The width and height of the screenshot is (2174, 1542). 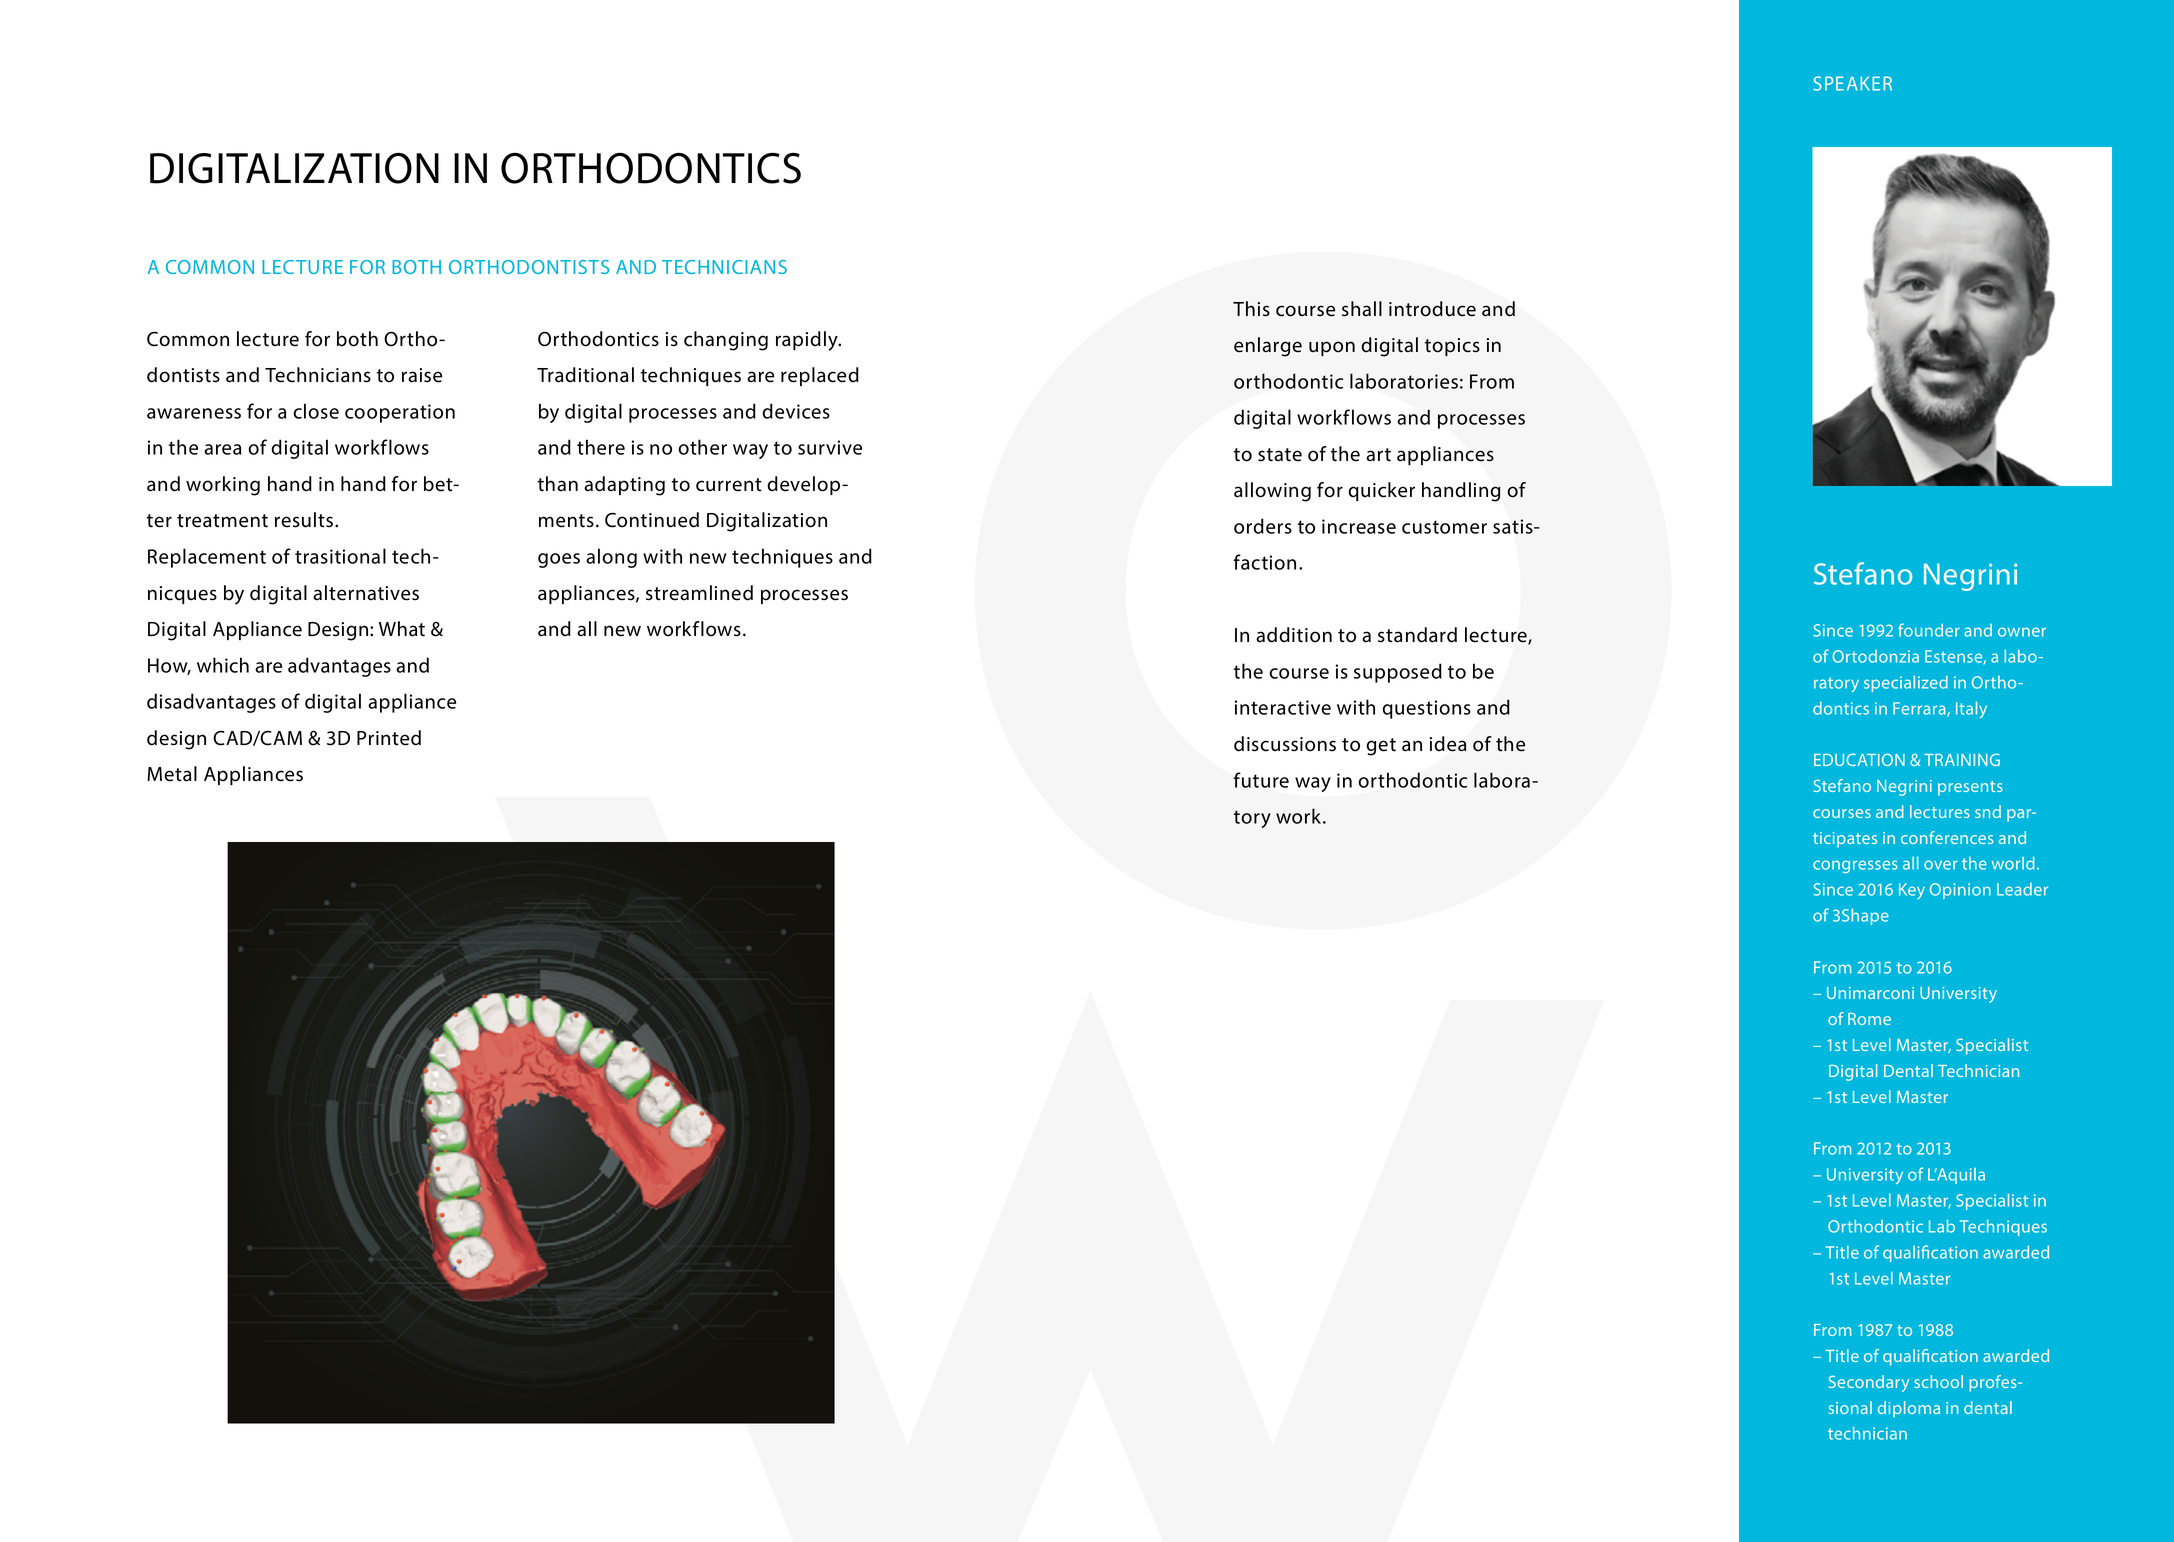 What do you see at coordinates (1852, 83) in the screenshot?
I see `SPEAKER` at bounding box center [1852, 83].
